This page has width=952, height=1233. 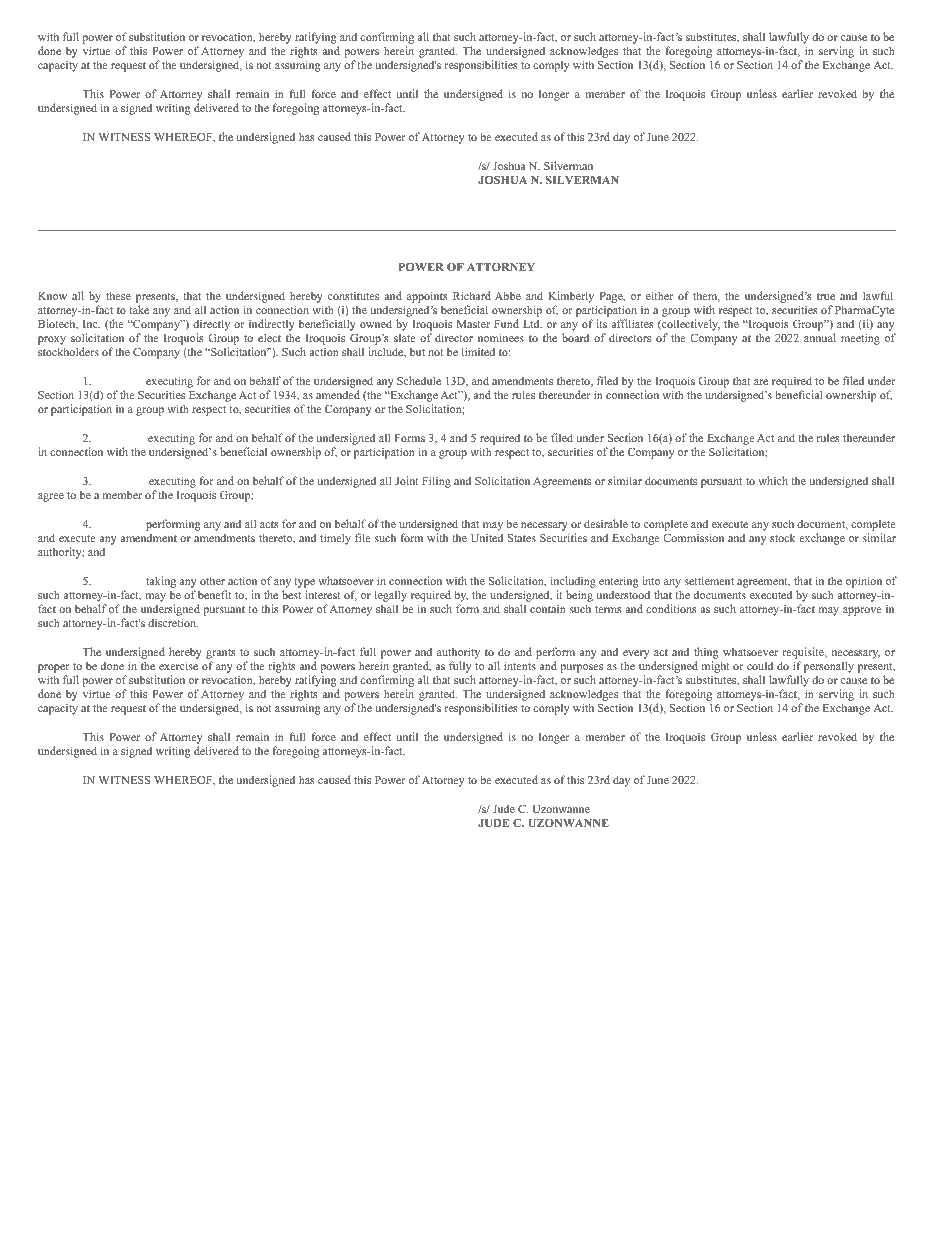 I want to click on amended, so click(x=338, y=394).
